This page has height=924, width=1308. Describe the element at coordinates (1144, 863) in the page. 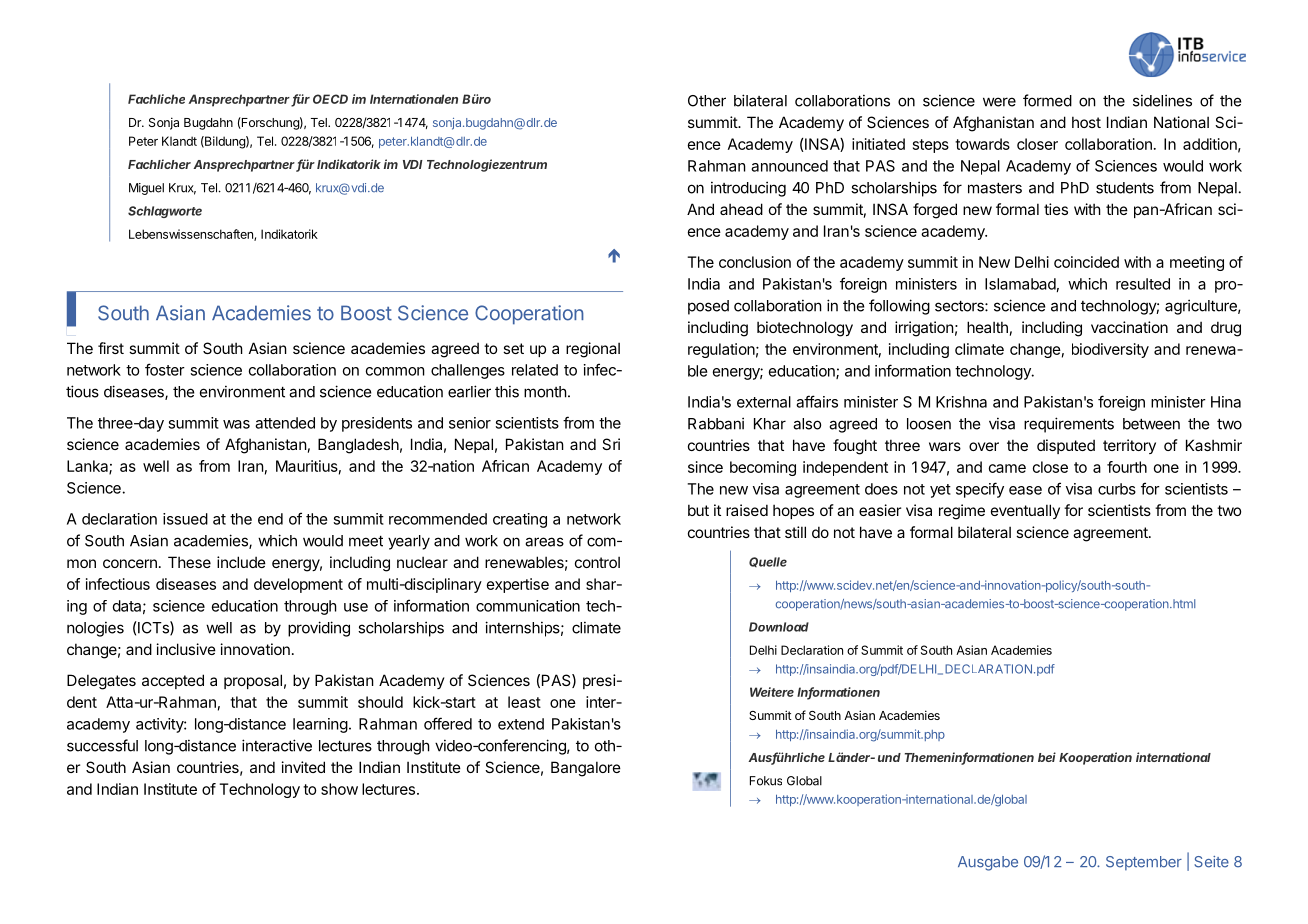

I see `September` at that location.
